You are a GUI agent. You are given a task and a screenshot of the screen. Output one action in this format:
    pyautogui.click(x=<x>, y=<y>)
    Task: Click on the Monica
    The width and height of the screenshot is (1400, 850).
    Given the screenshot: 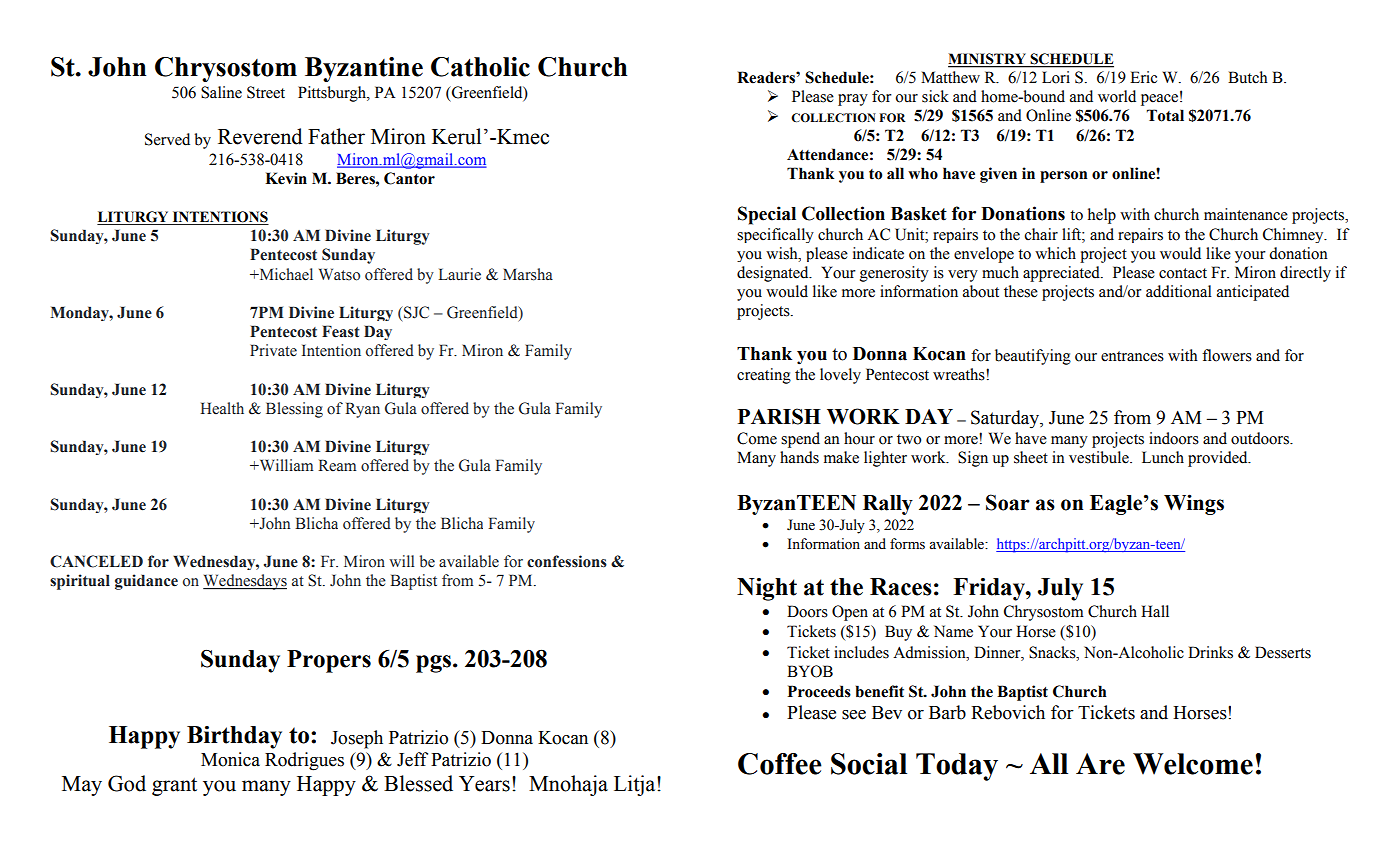 What is the action you would take?
    pyautogui.click(x=230, y=759)
